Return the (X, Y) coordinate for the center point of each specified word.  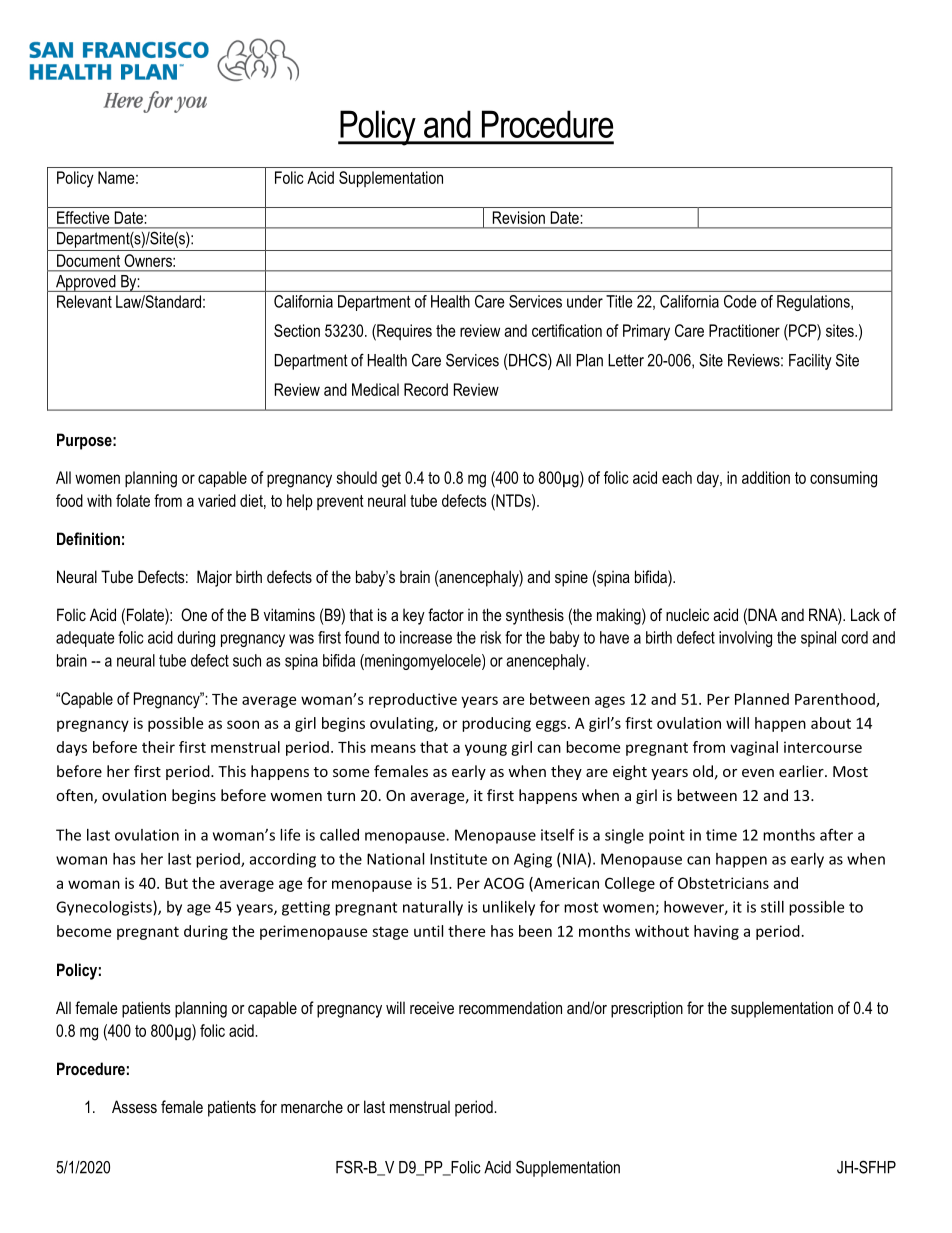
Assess (134, 1106)
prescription (647, 1009)
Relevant (84, 301)
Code (740, 301)
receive (432, 1008)
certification (567, 330)
